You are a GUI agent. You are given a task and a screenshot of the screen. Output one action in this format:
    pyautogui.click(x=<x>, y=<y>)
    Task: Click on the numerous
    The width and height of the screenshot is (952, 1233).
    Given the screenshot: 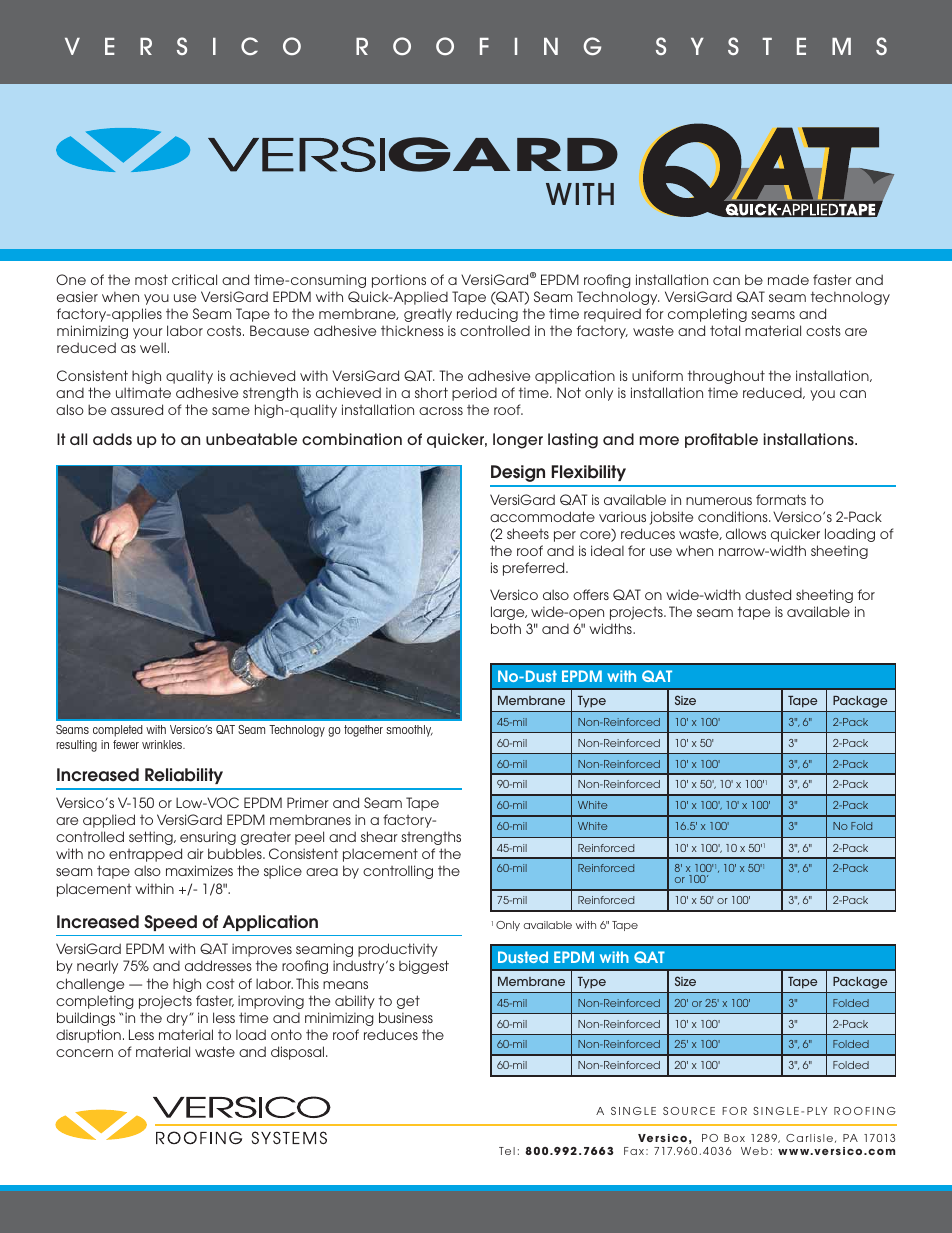 What is the action you would take?
    pyautogui.click(x=719, y=501)
